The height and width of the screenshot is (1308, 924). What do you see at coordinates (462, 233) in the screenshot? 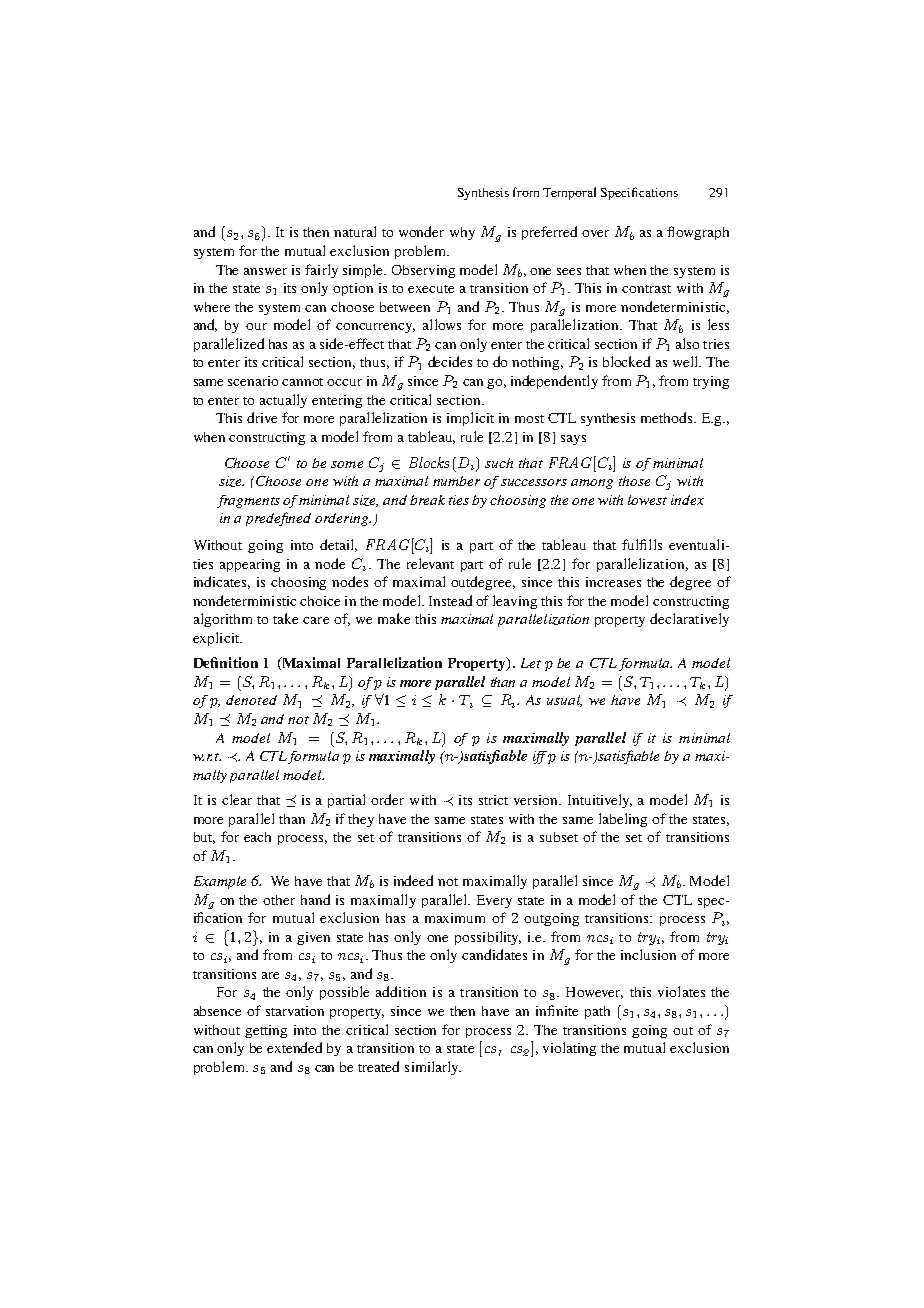
I see `why` at bounding box center [462, 233].
